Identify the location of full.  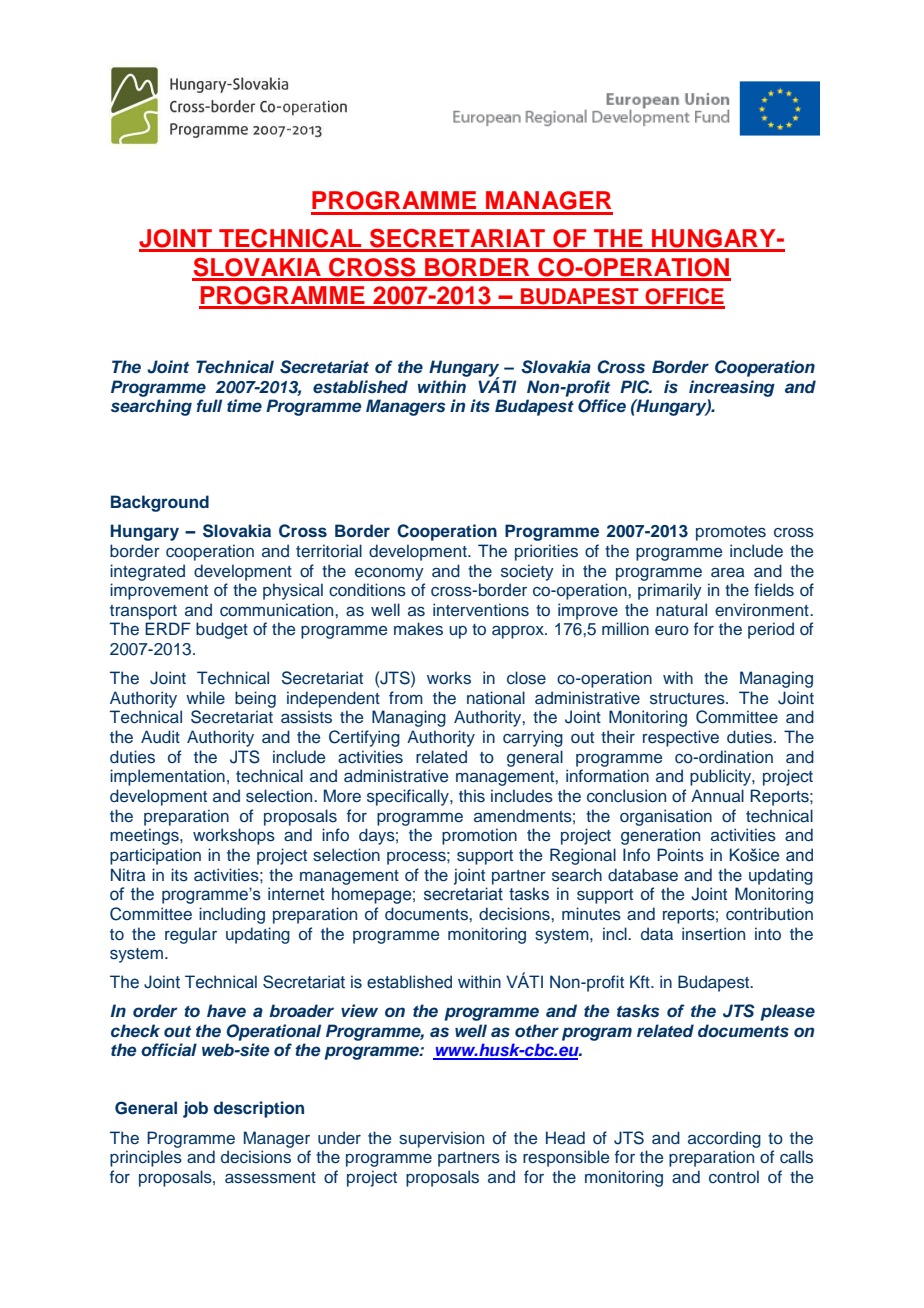
(209, 405).
